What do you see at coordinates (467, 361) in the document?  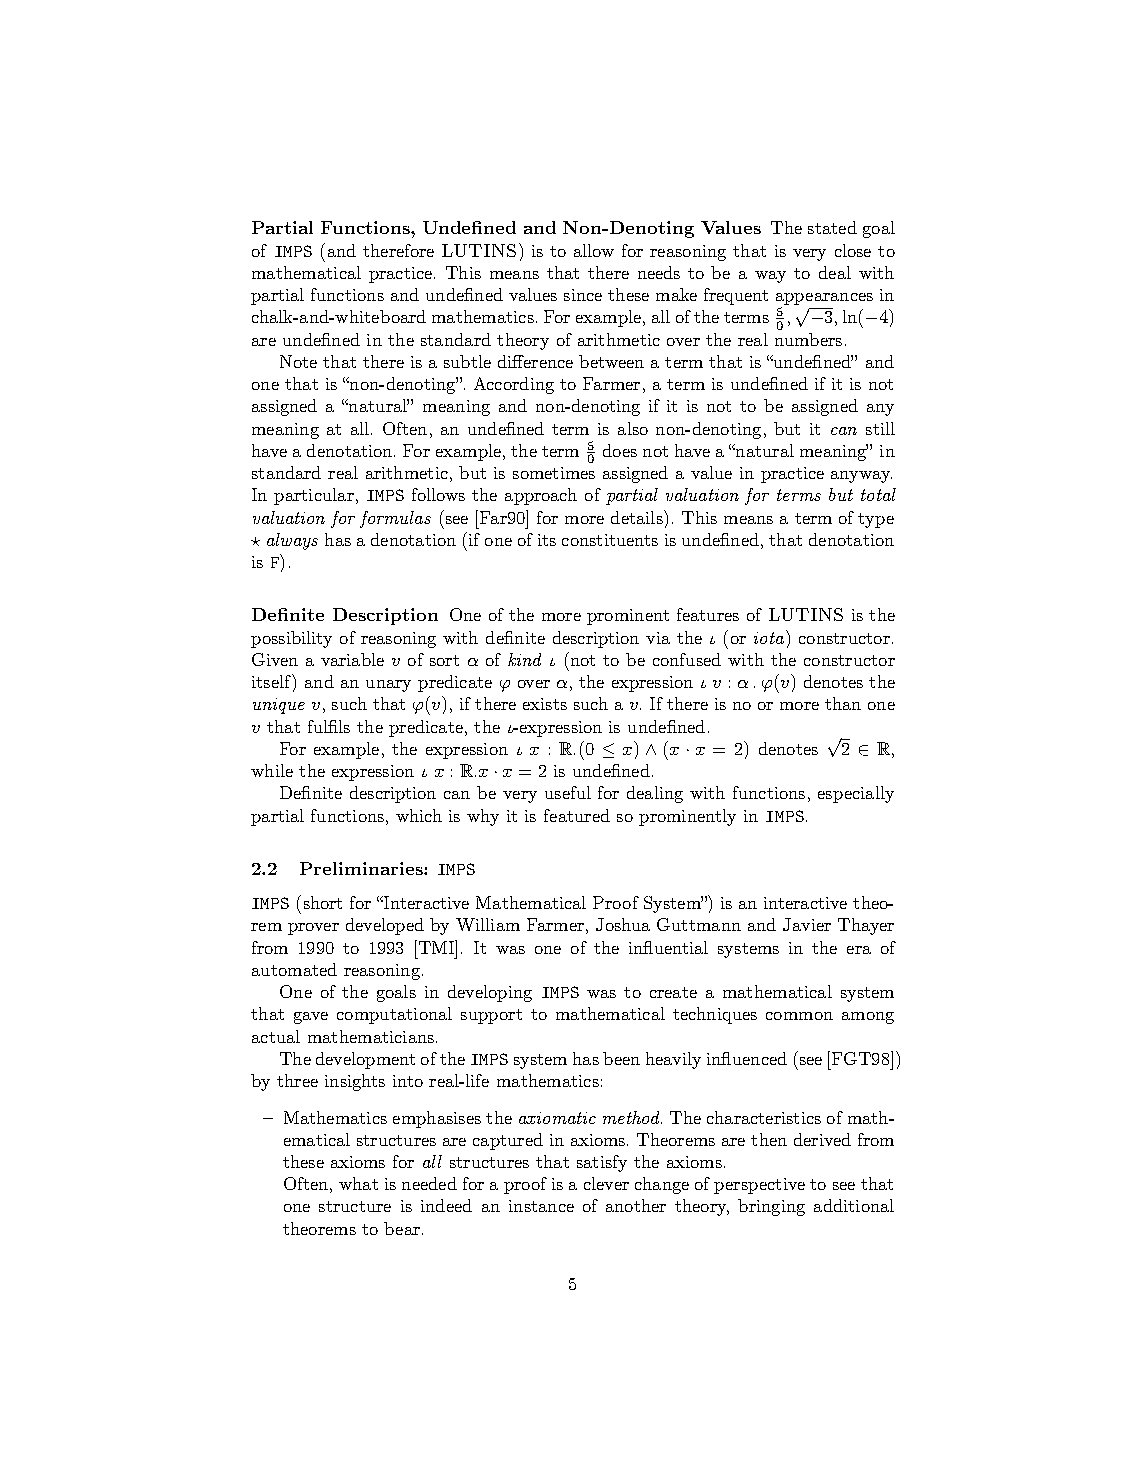 I see `subtle` at bounding box center [467, 361].
